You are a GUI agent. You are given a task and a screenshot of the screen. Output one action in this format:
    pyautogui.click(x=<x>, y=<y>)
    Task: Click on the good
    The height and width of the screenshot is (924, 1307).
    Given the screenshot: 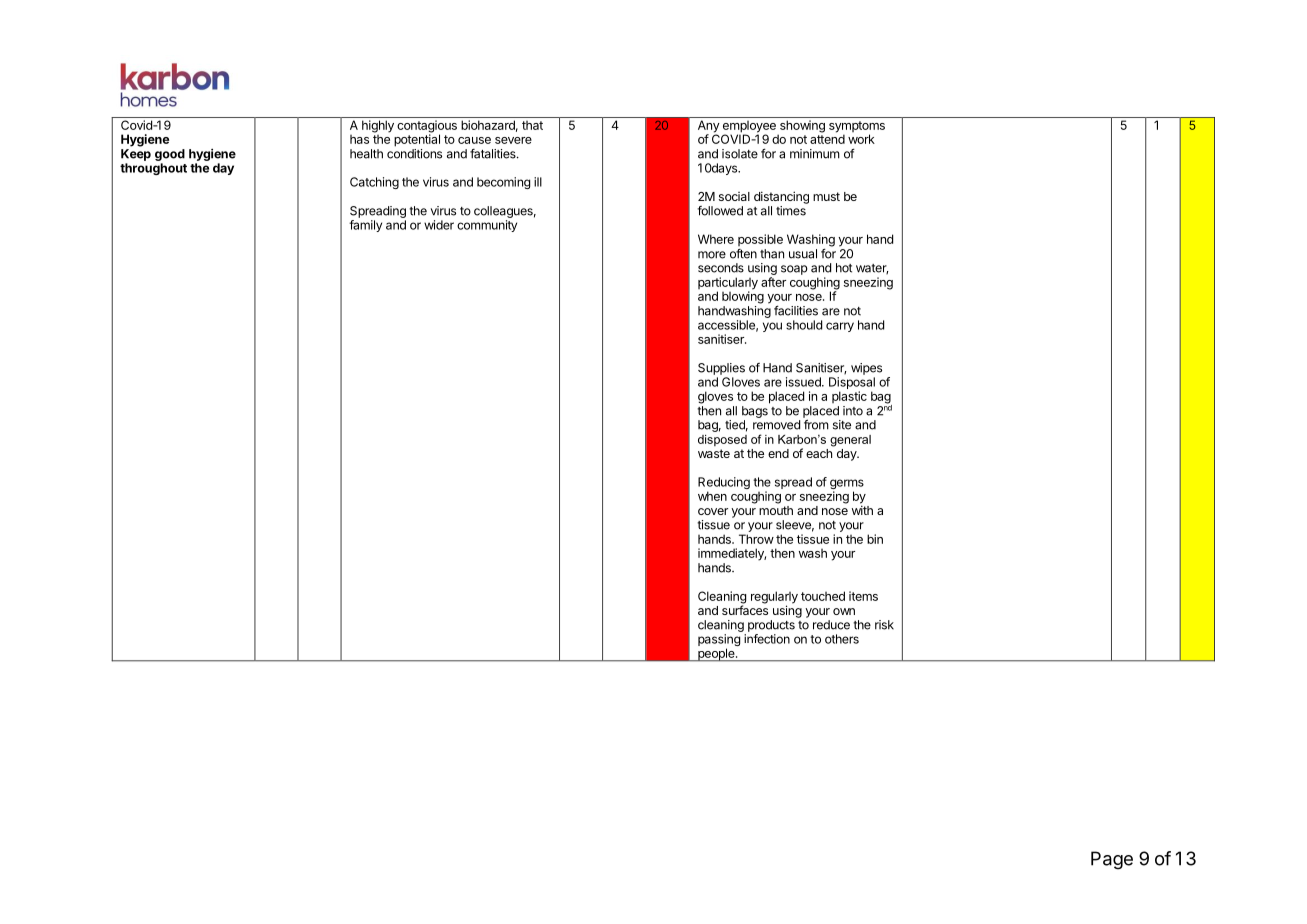 What is the action you would take?
    pyautogui.click(x=170, y=155)
